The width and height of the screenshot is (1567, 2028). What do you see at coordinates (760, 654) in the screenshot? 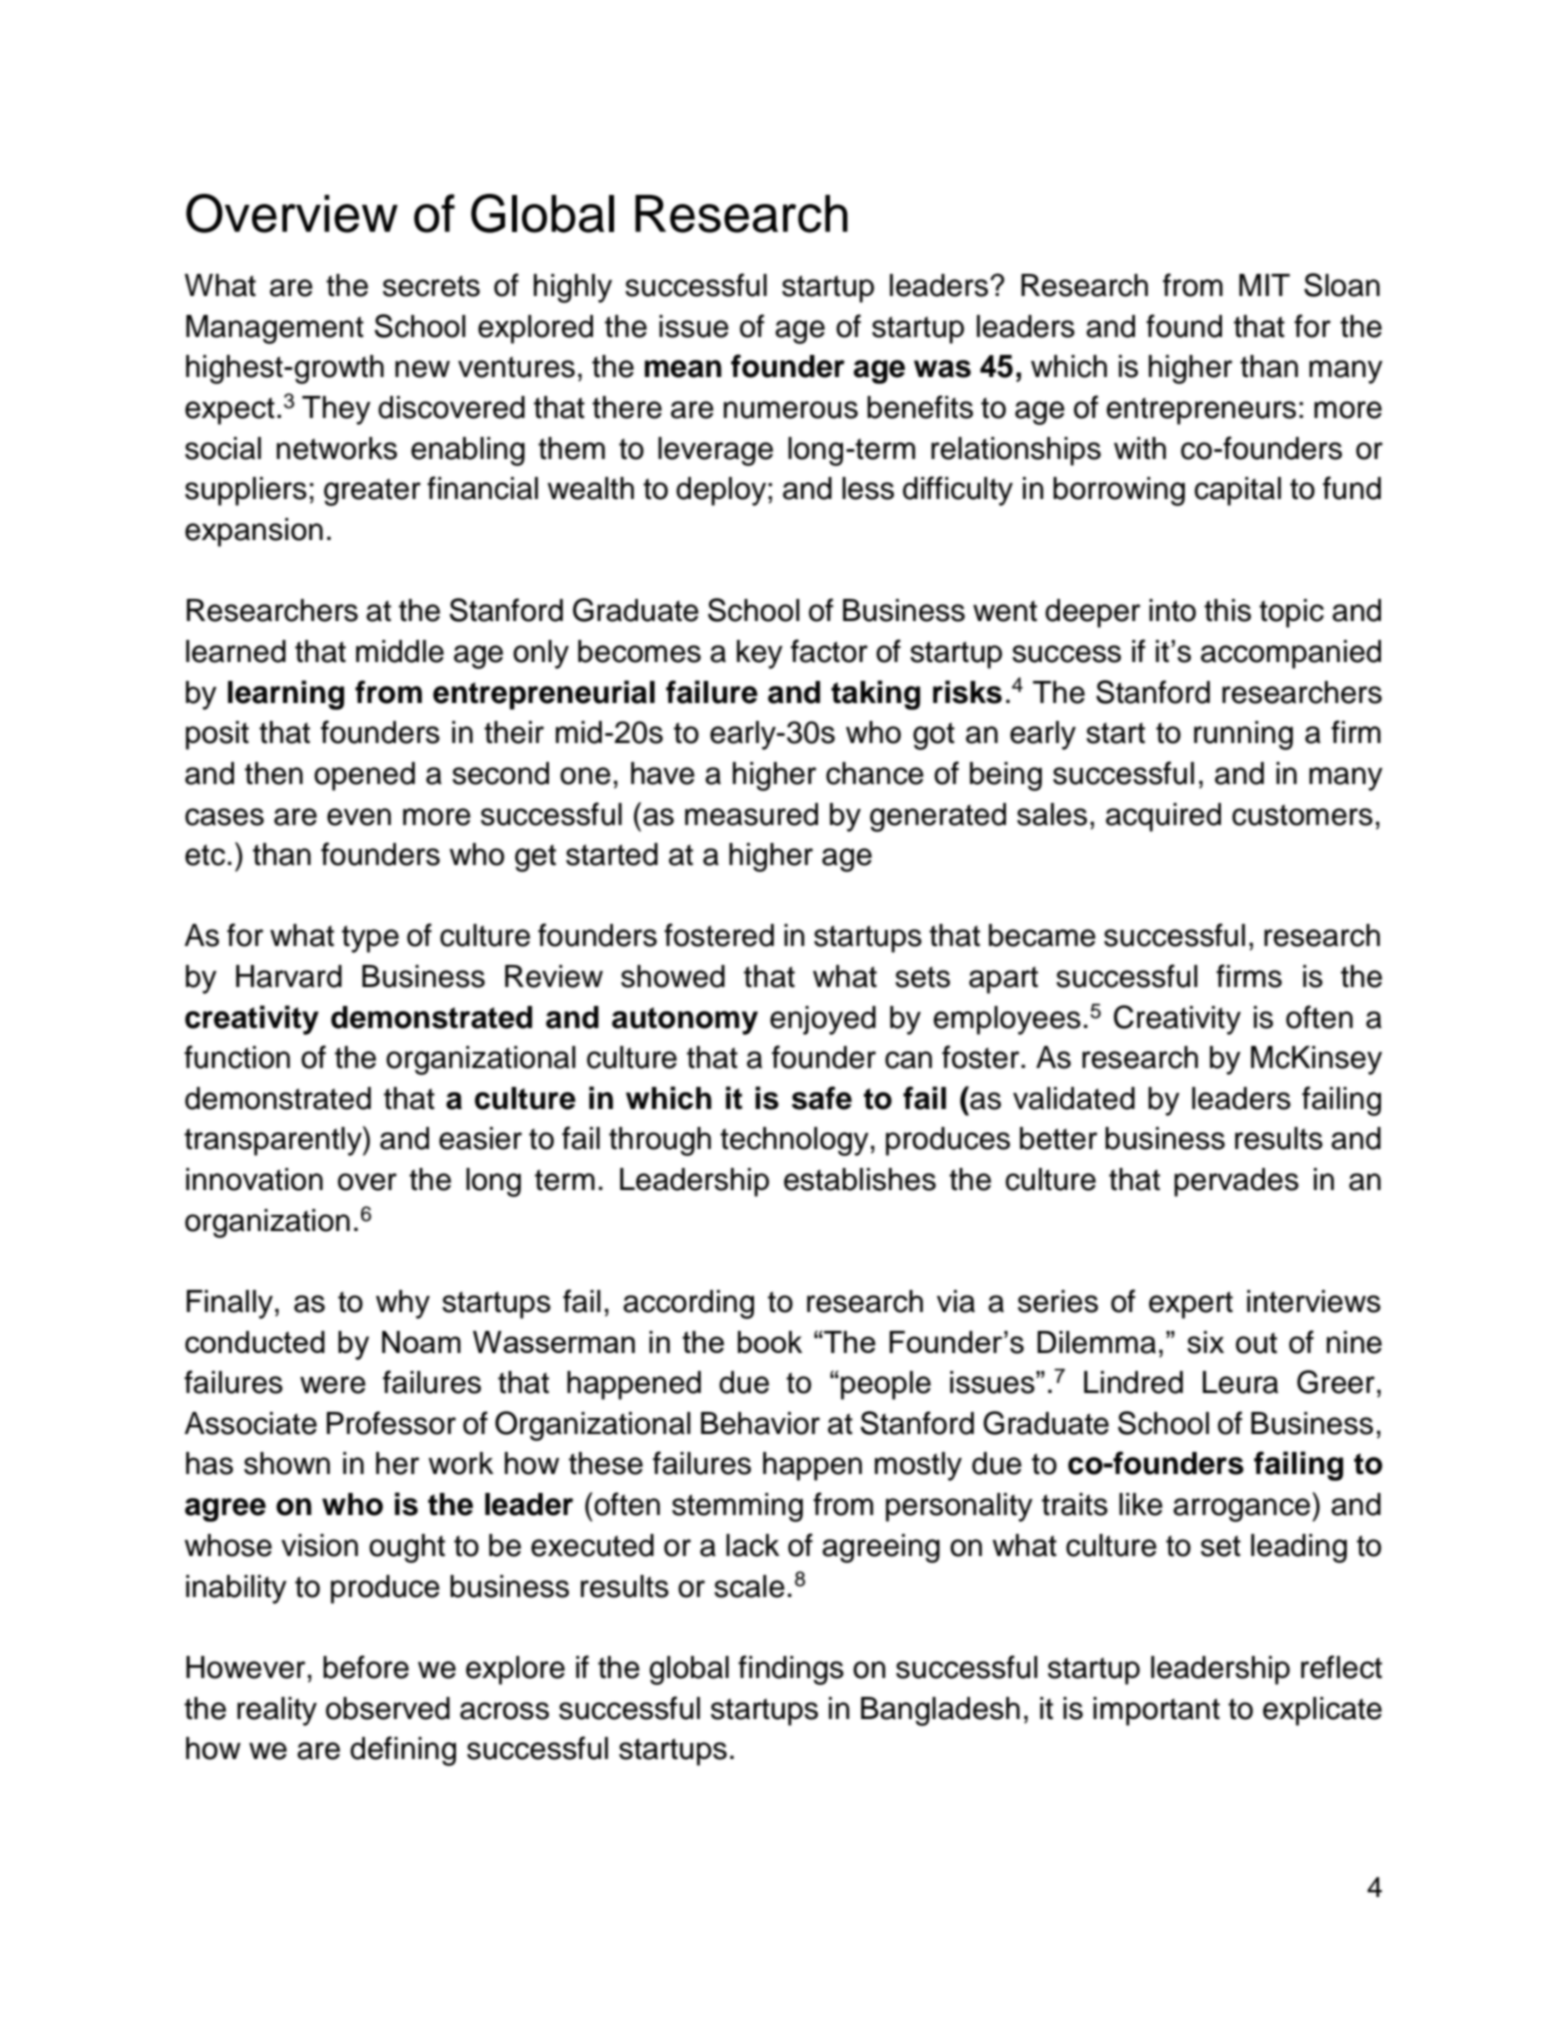
I see `key` at bounding box center [760, 654].
